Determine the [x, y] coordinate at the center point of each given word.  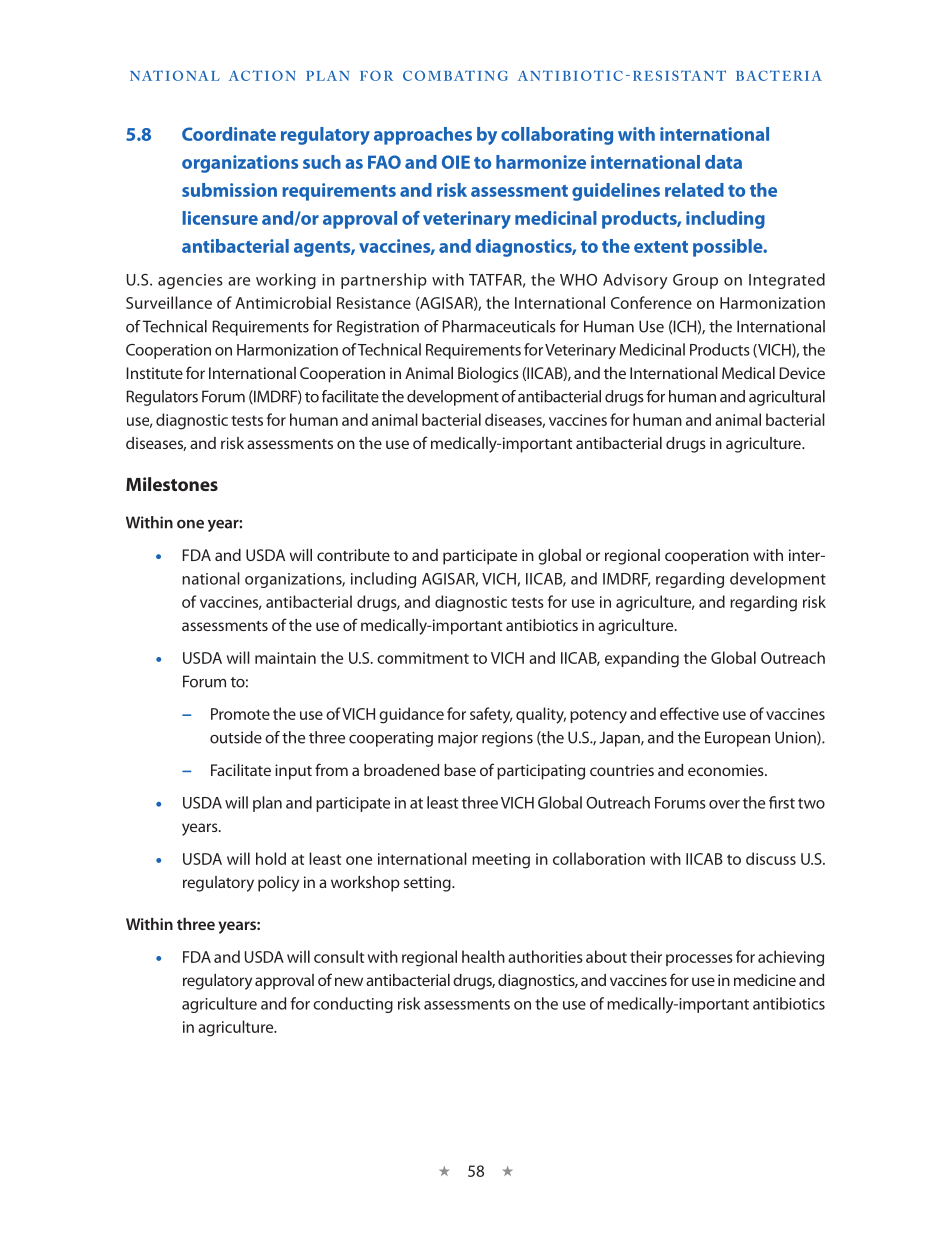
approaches [423, 136]
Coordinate [229, 134]
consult [339, 956]
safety [491, 715]
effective [689, 713]
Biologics [488, 375]
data [723, 162]
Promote [240, 714]
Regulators [162, 398]
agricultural [787, 398]
